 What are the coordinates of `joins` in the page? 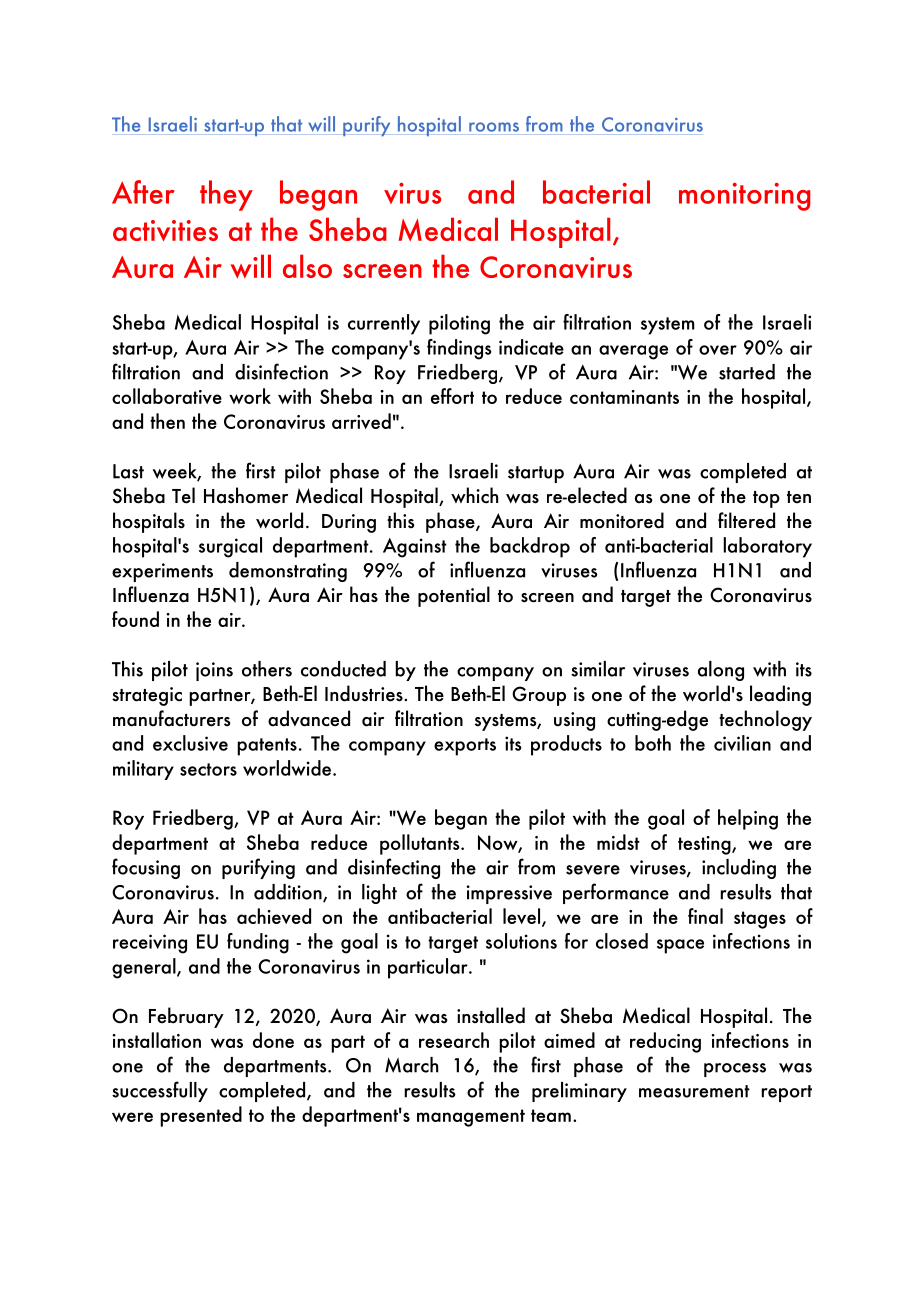 It's located at (214, 671).
